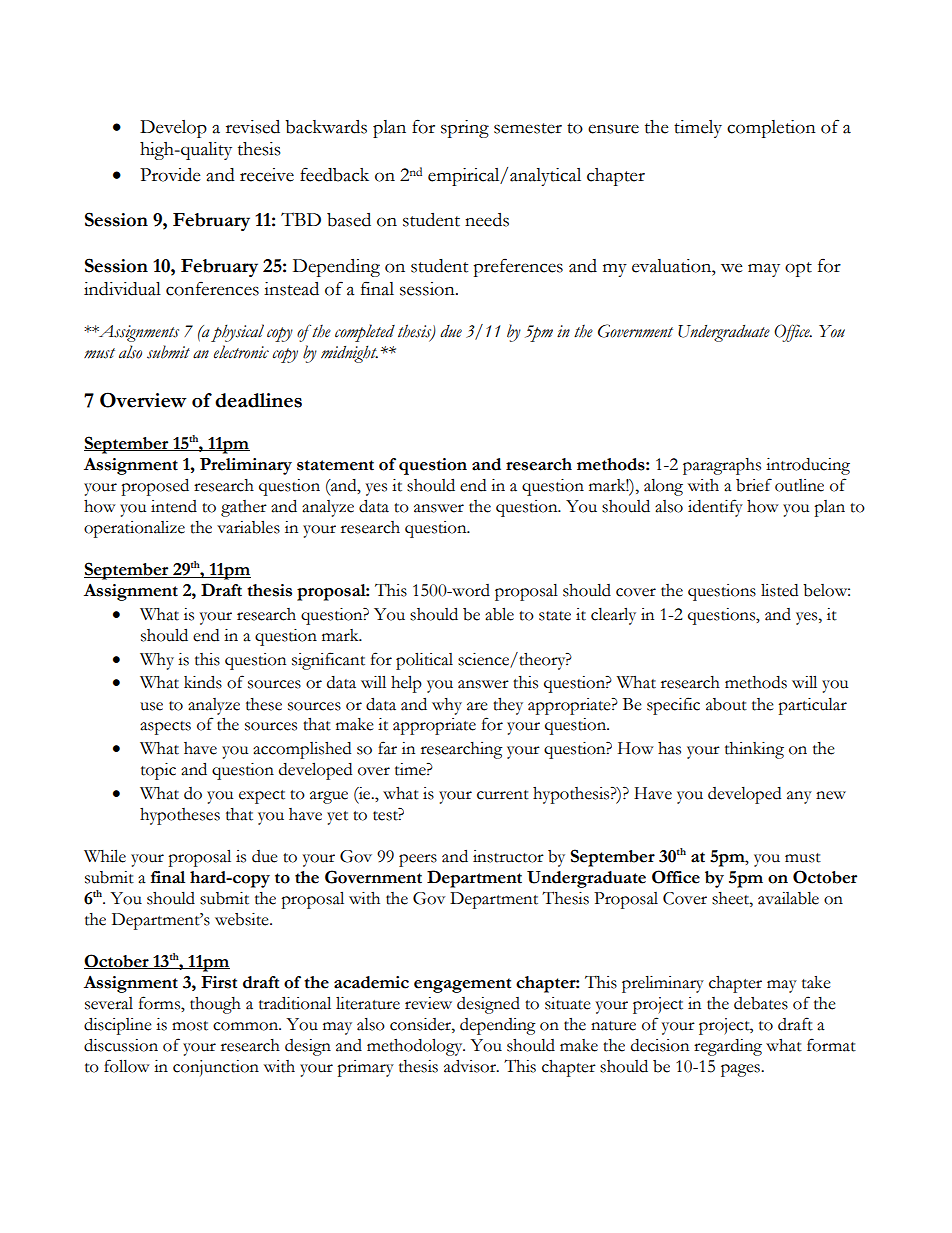 The image size is (952, 1233). I want to click on thinking, so click(754, 750).
